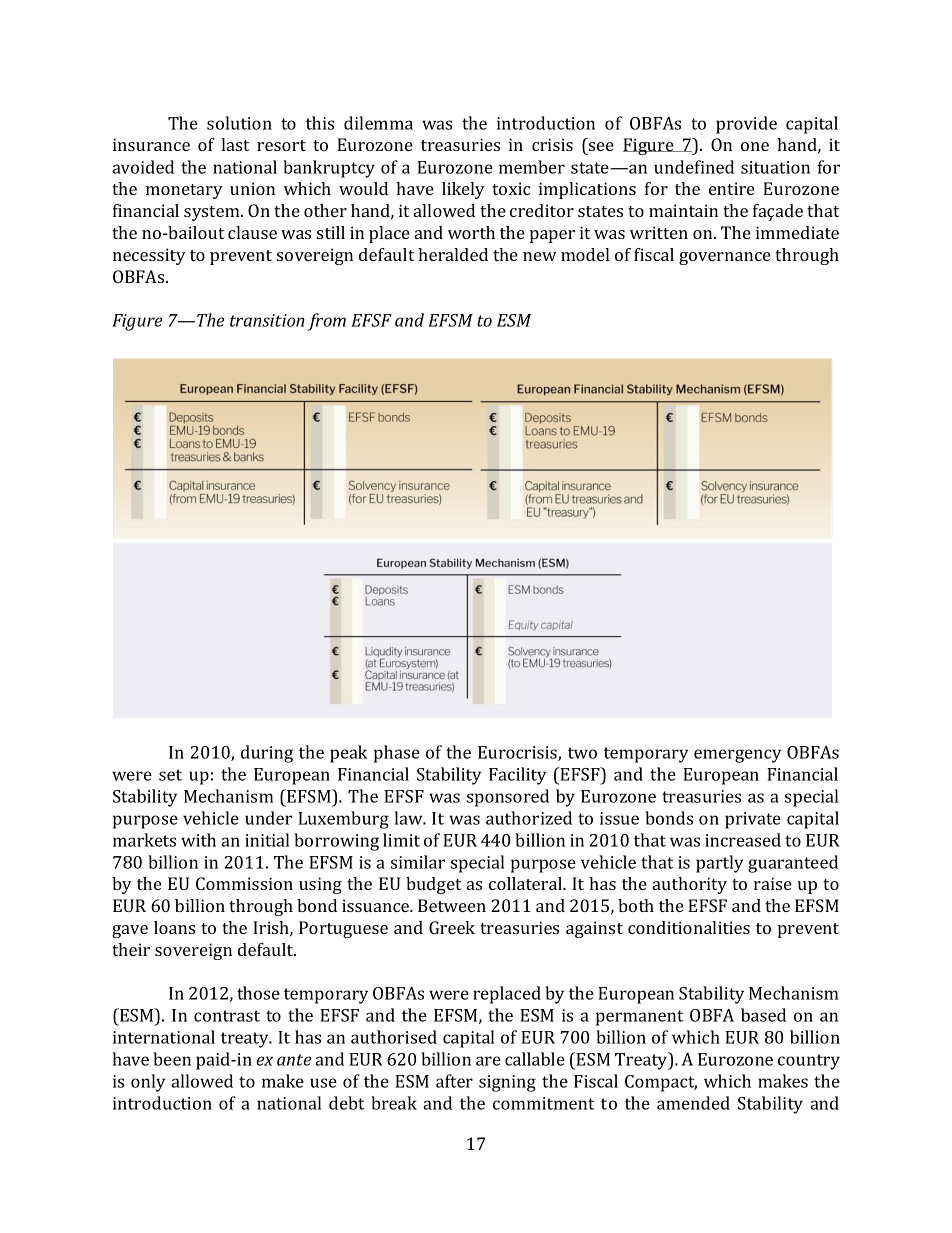 Image resolution: width=952 pixels, height=1233 pixels. What do you see at coordinates (737, 756) in the screenshot?
I see `emergency` at bounding box center [737, 756].
